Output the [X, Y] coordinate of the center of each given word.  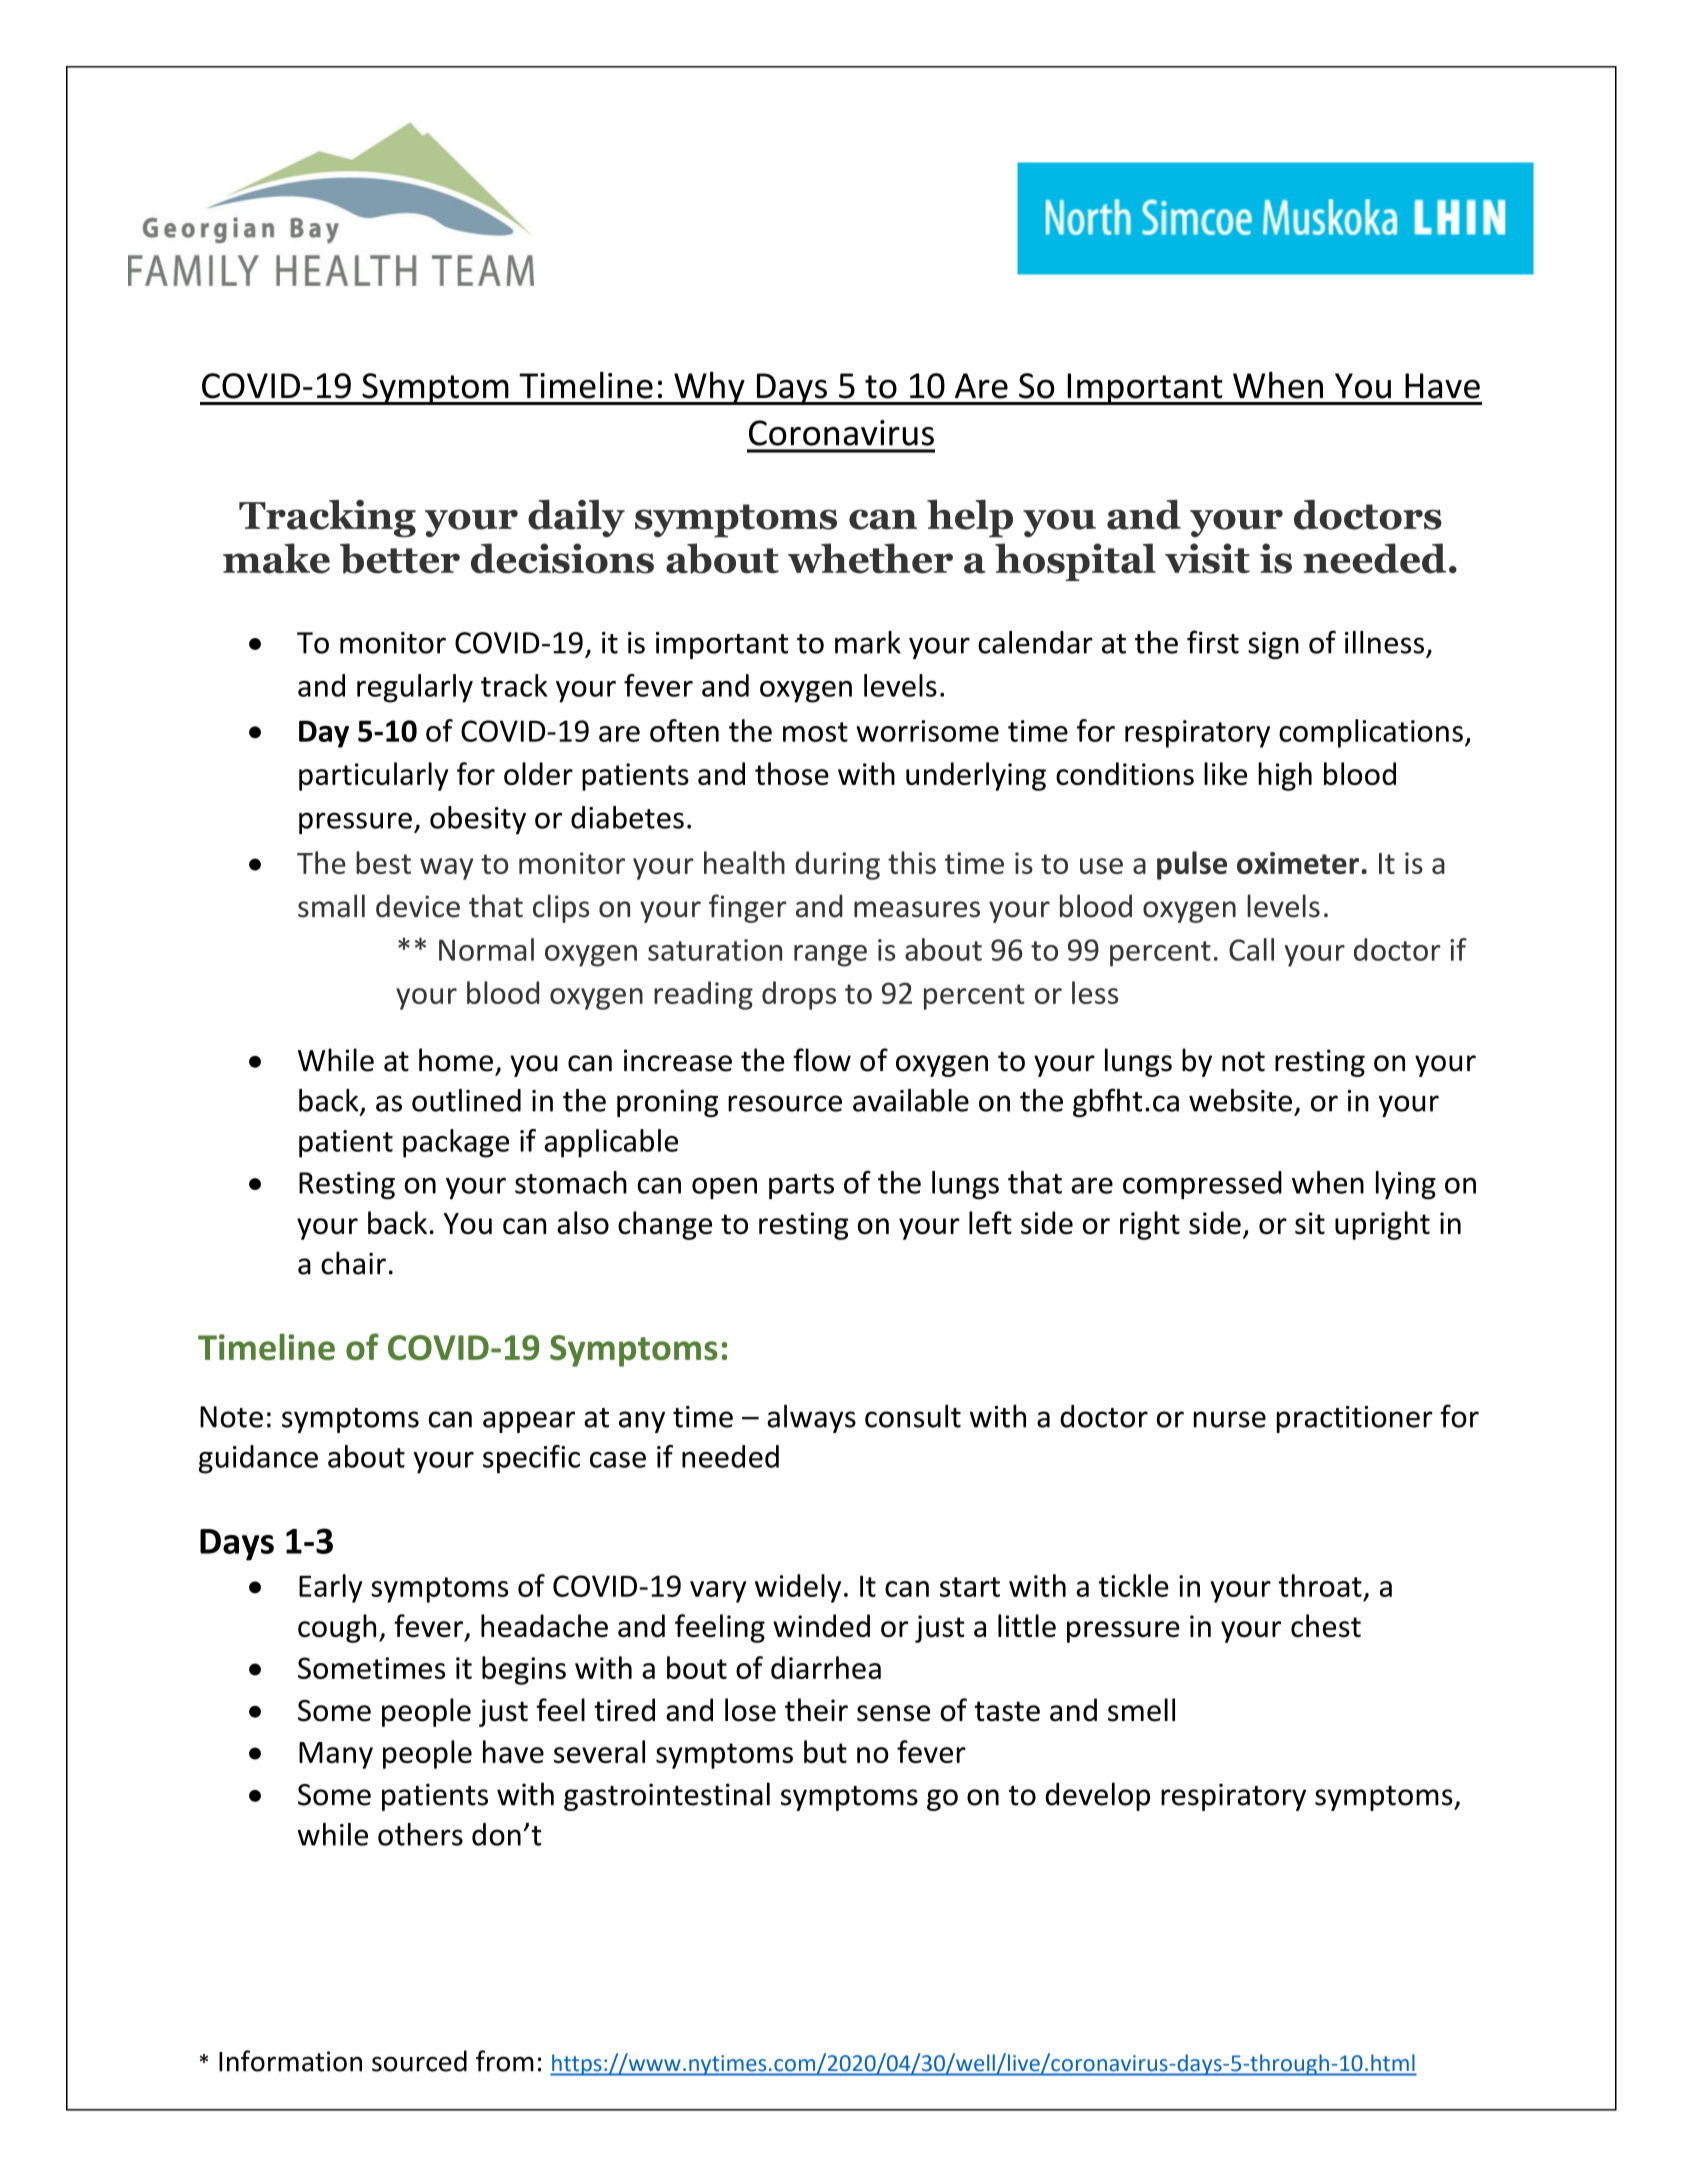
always [811, 1418]
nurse [1229, 1419]
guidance [258, 1459]
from [505, 2061]
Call [1251, 949]
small [331, 906]
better [400, 558]
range [830, 956]
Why [709, 388]
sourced [419, 2061]
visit [1207, 558]
